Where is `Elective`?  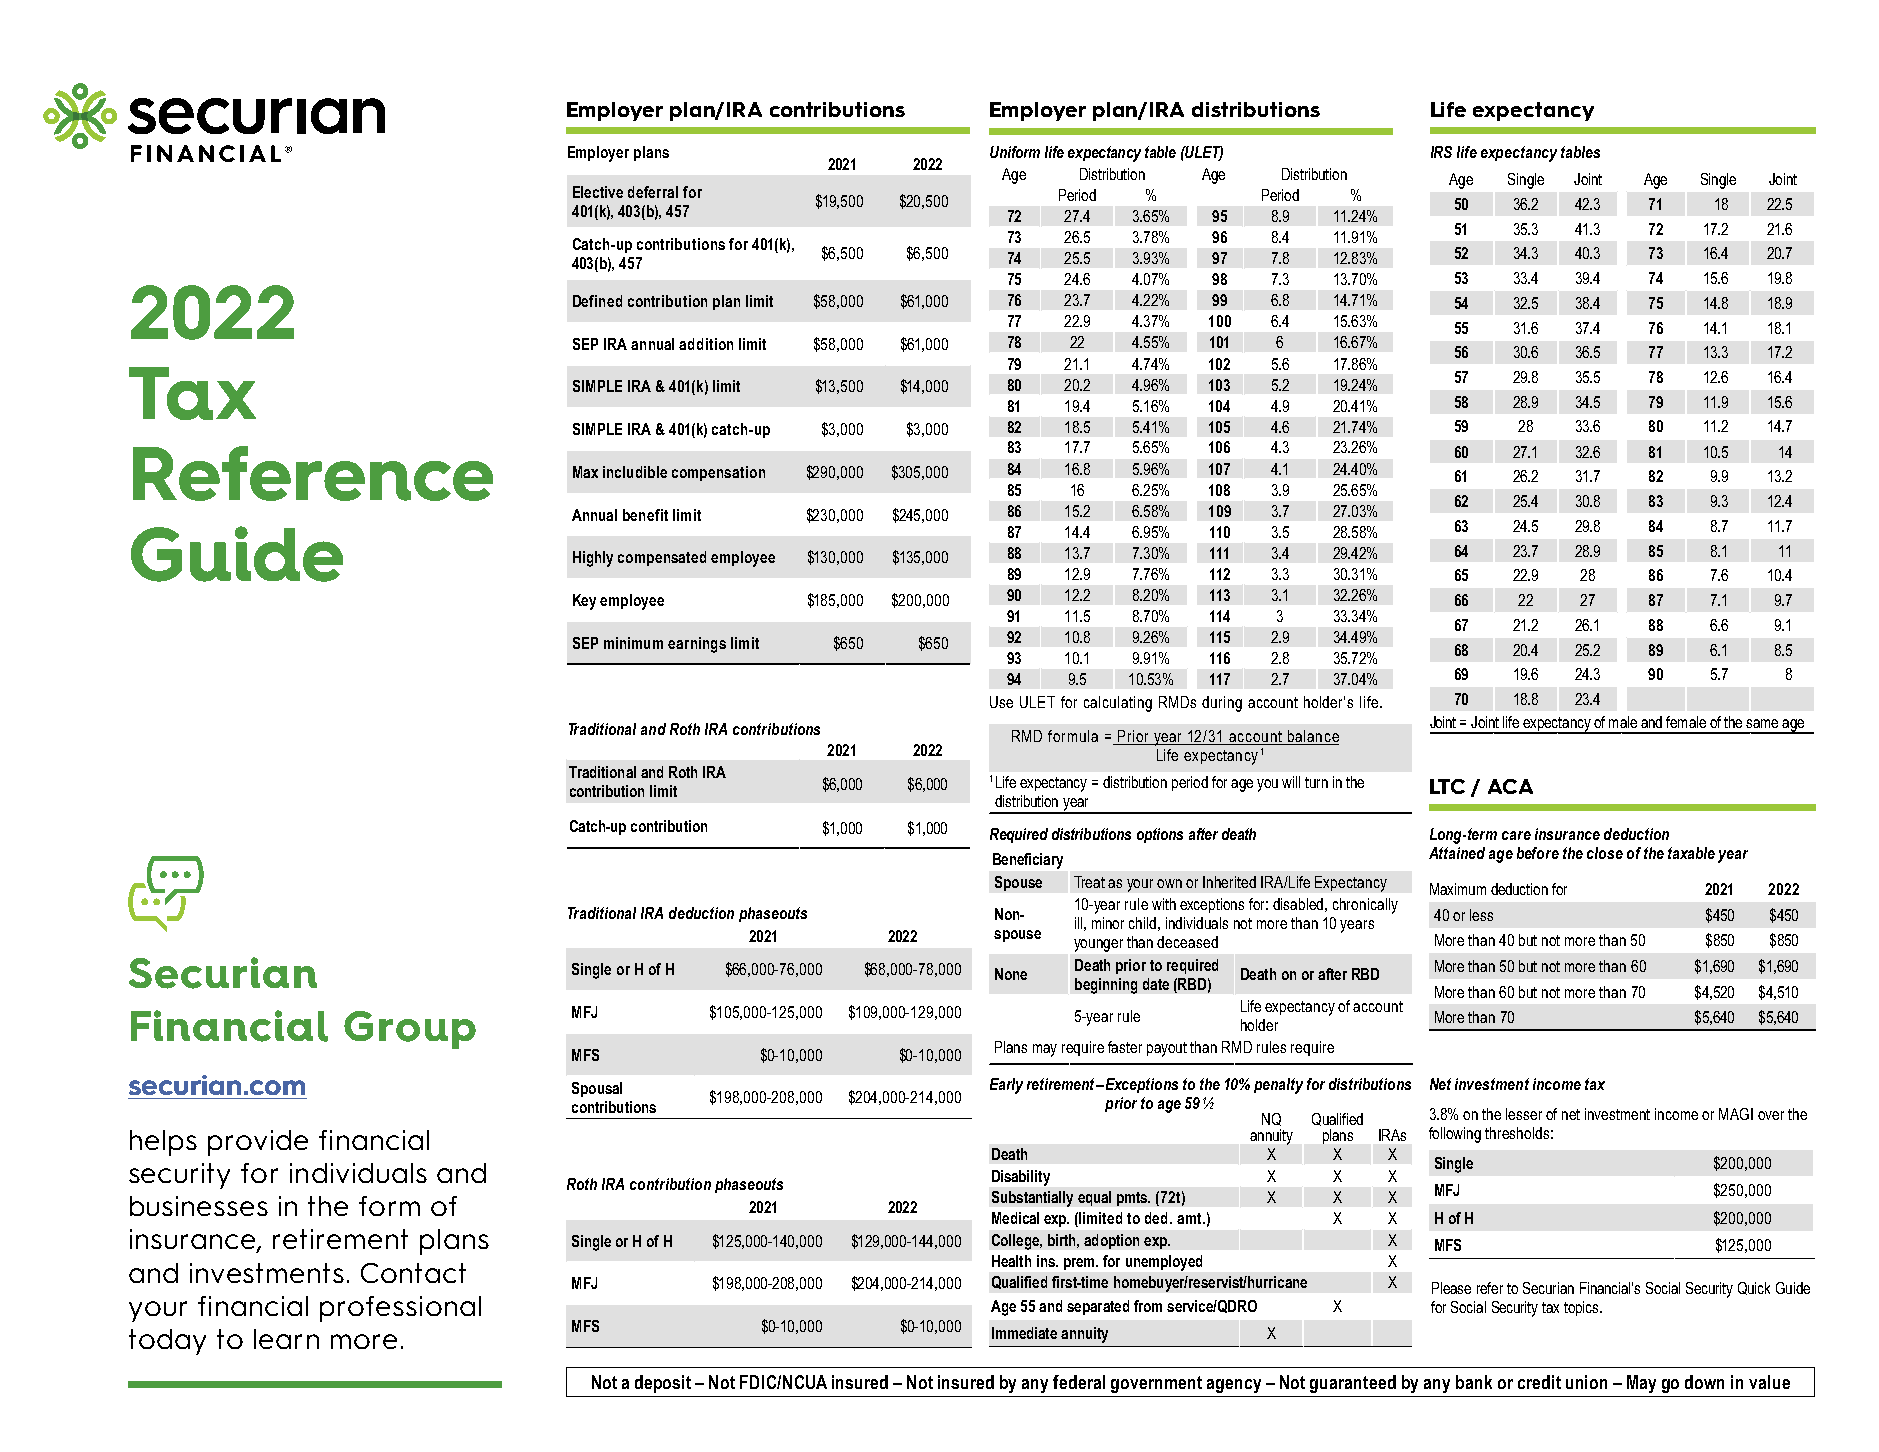
Elective is located at coordinates (598, 192).
